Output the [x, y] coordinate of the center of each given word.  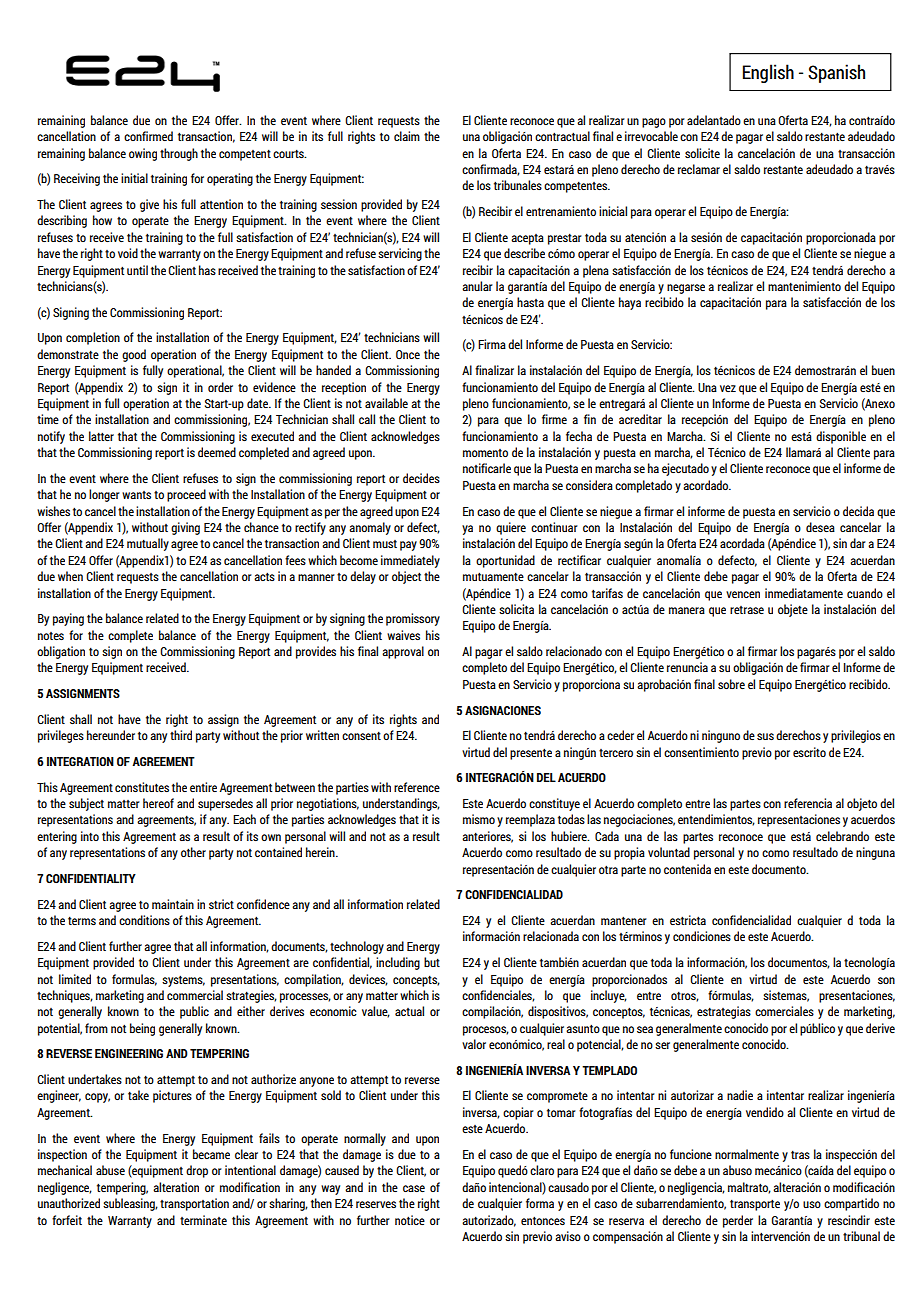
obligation [61, 652]
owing [143, 154]
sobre [731, 684]
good [134, 355]
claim [407, 136]
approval [403, 652]
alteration [176, 1187]
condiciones [702, 936]
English [768, 73]
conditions [144, 920]
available [386, 403]
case [414, 1188]
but [432, 962]
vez [728, 388]
